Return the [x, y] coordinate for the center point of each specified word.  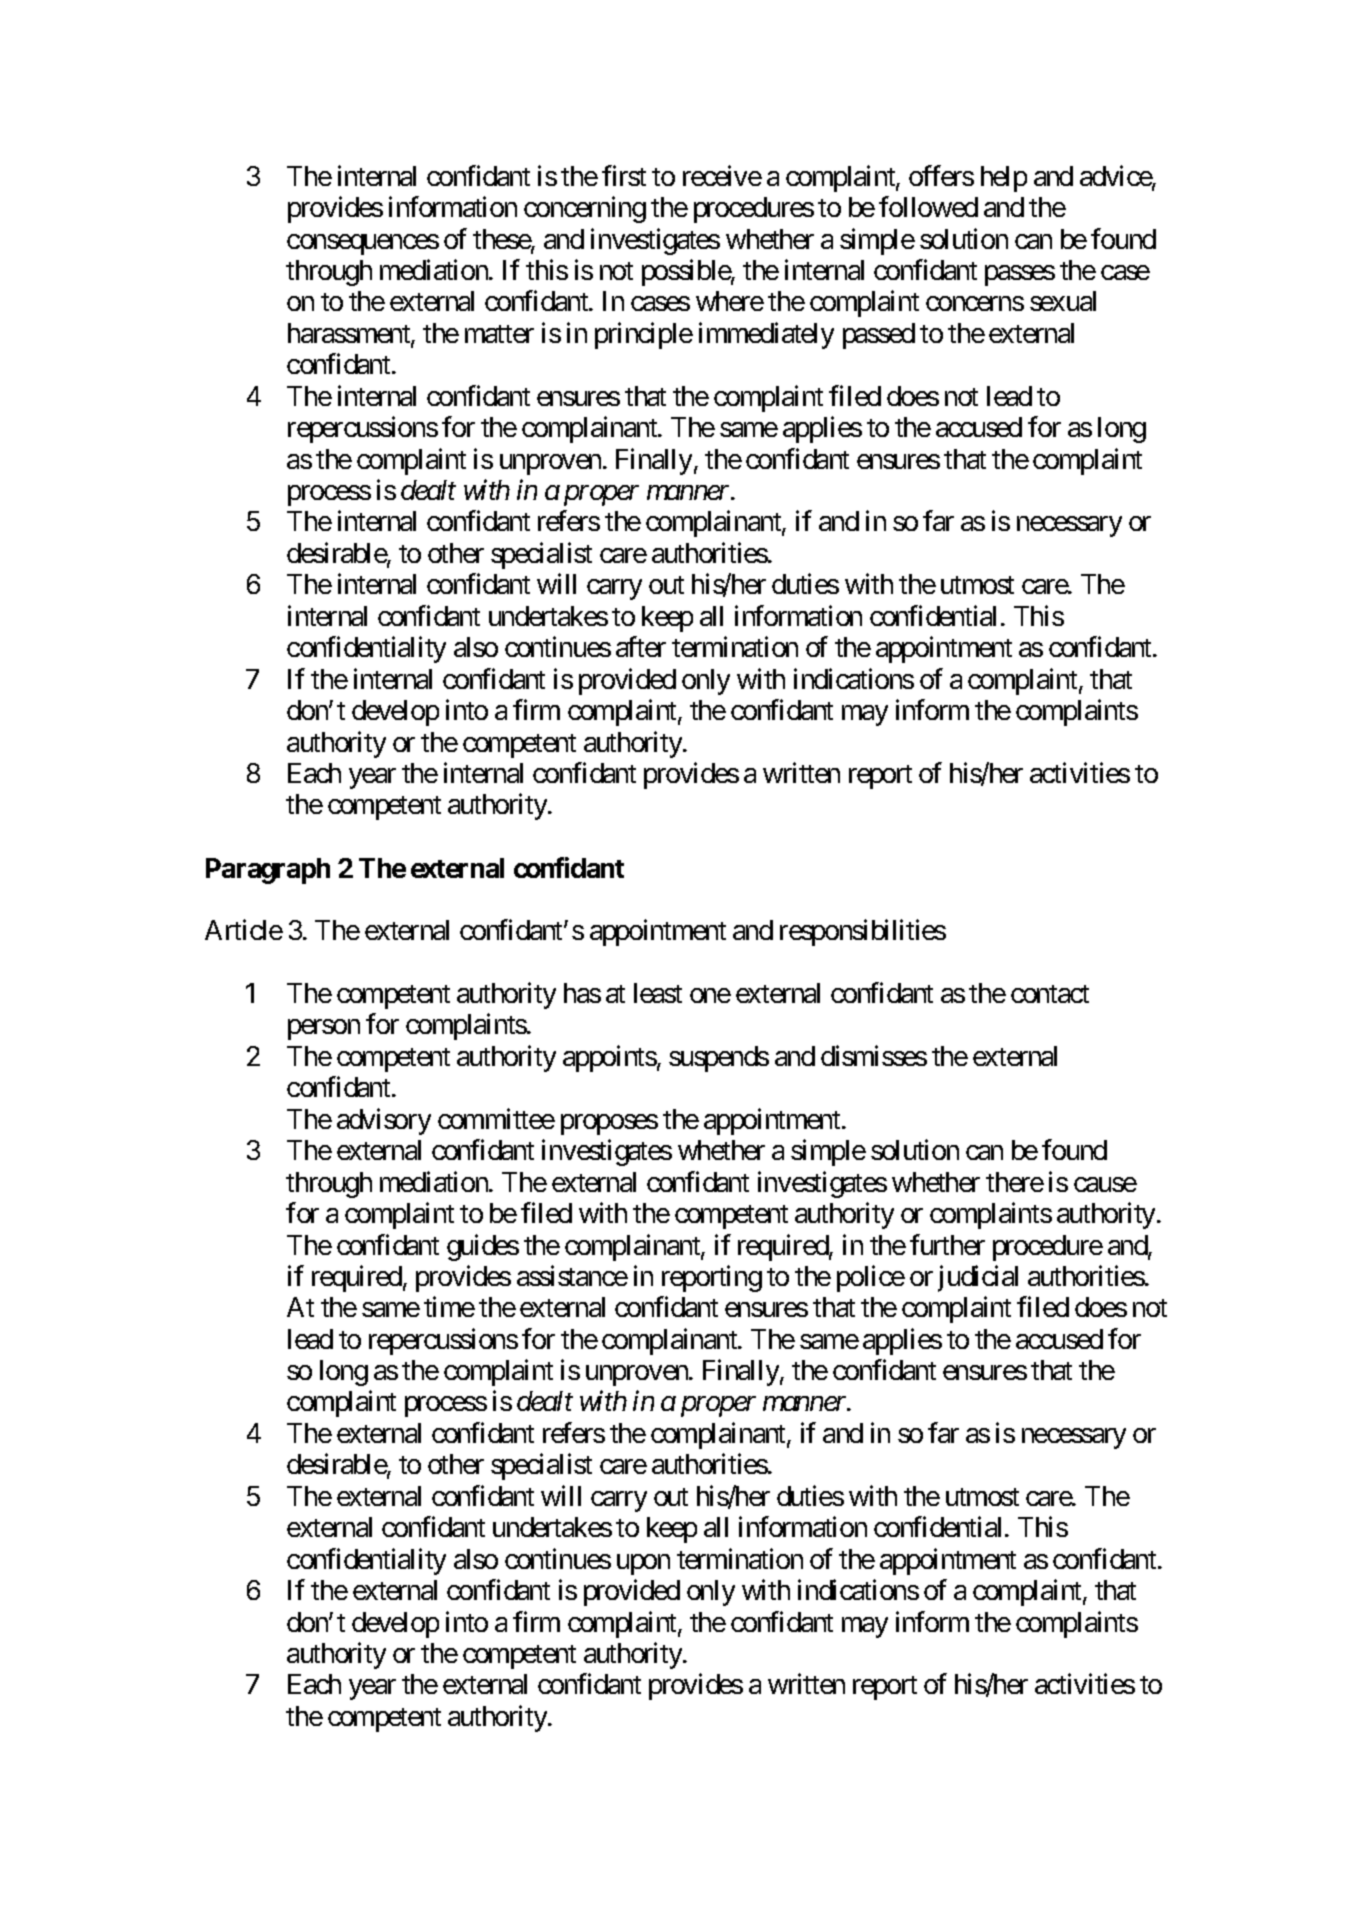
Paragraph [268, 871]
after [641, 647]
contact [1050, 994]
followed [928, 206]
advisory [384, 1121]
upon [643, 1564]
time [449, 1307]
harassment [350, 334]
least [658, 993]
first [624, 175]
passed [879, 336]
